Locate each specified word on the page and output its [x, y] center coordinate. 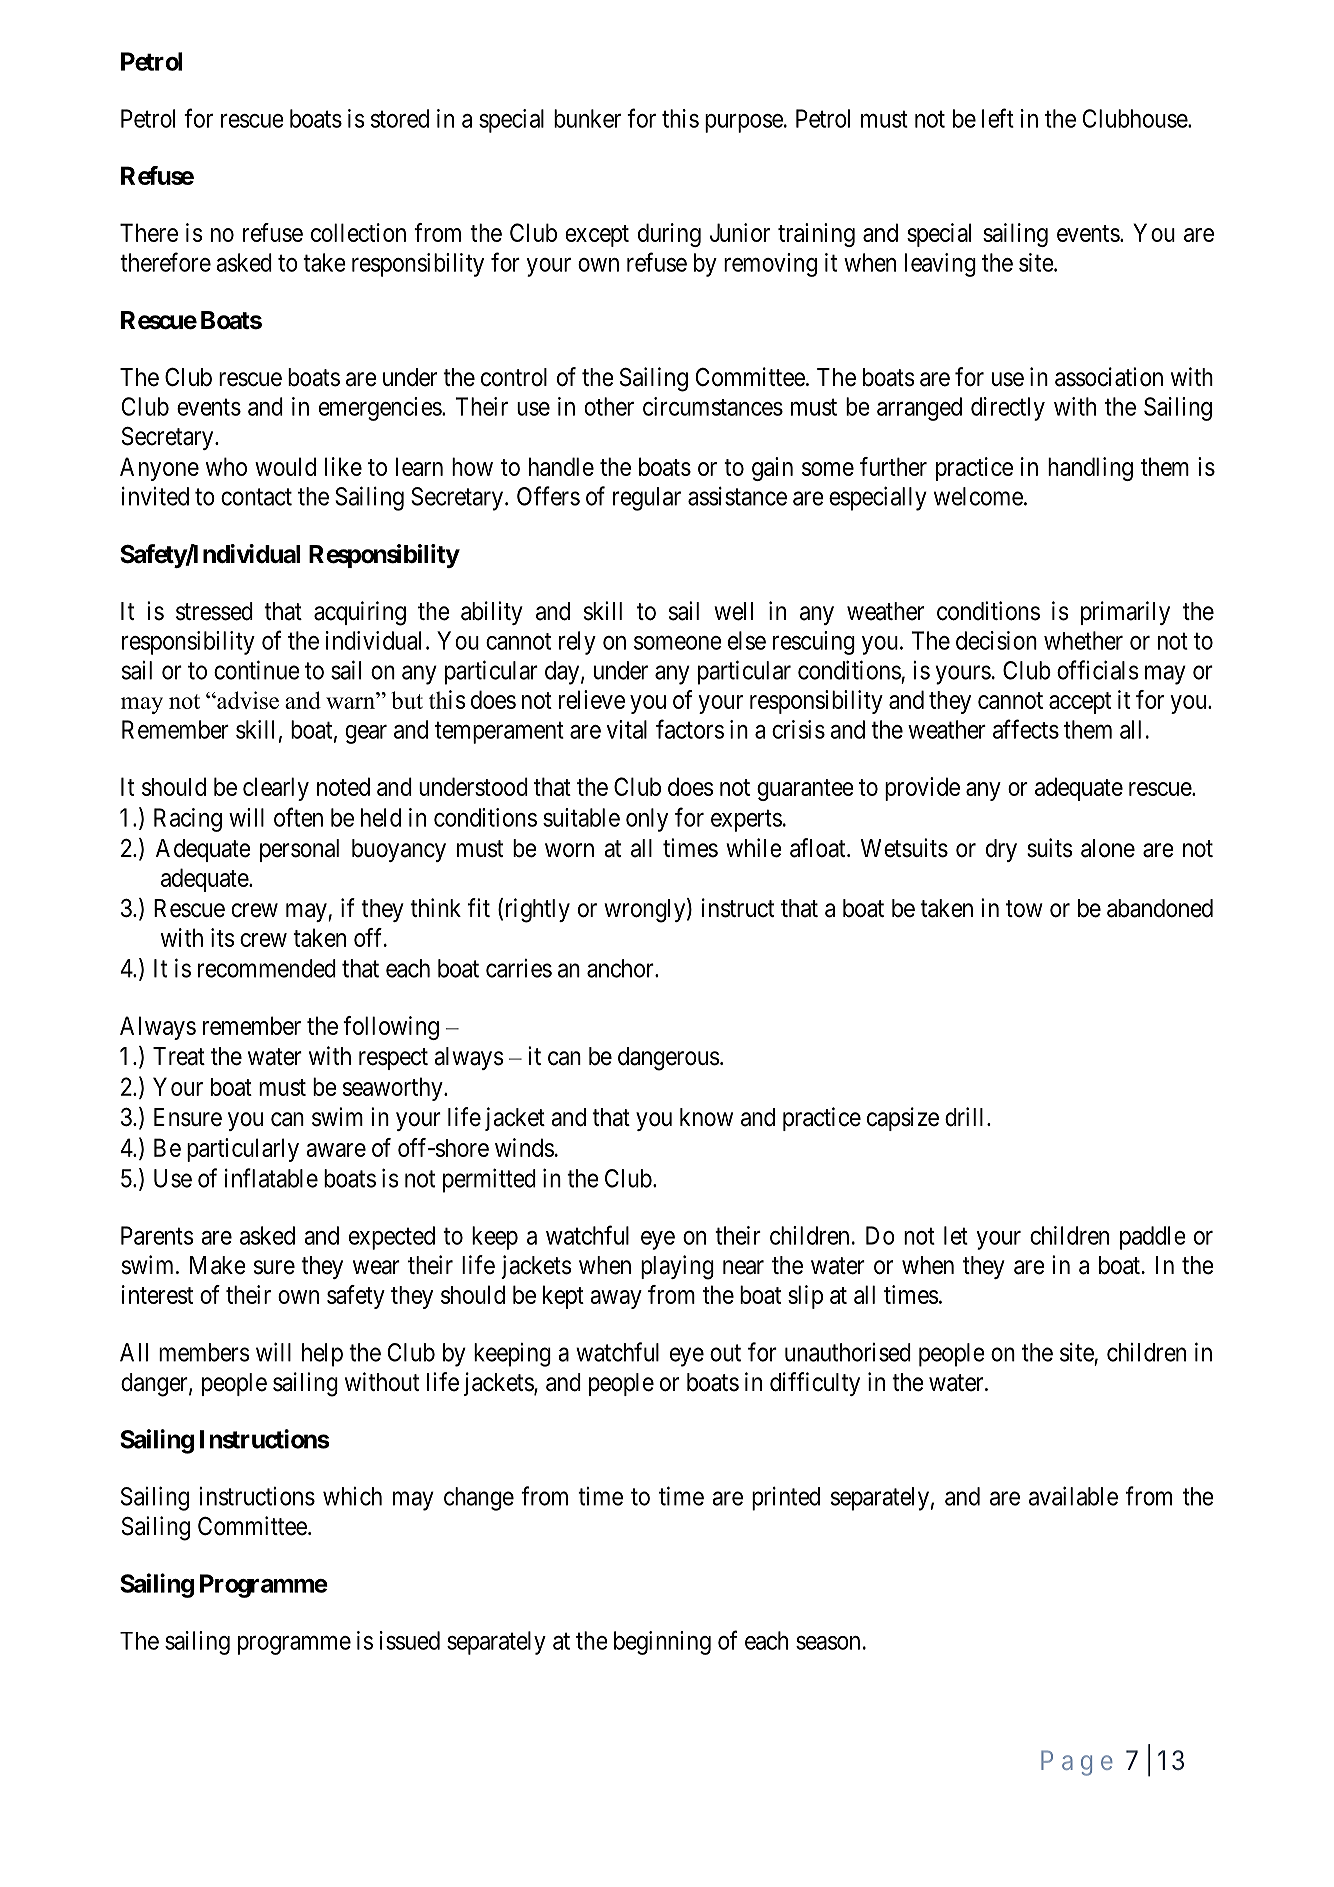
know [706, 1117]
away [616, 1299]
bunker [587, 118]
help [322, 1355]
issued [410, 1640]
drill [966, 1117]
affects [1026, 729]
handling [1090, 469]
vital [626, 729]
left [998, 118]
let [956, 1235]
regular [647, 499]
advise [247, 700]
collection [358, 232]
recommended [267, 968]
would [285, 466]
